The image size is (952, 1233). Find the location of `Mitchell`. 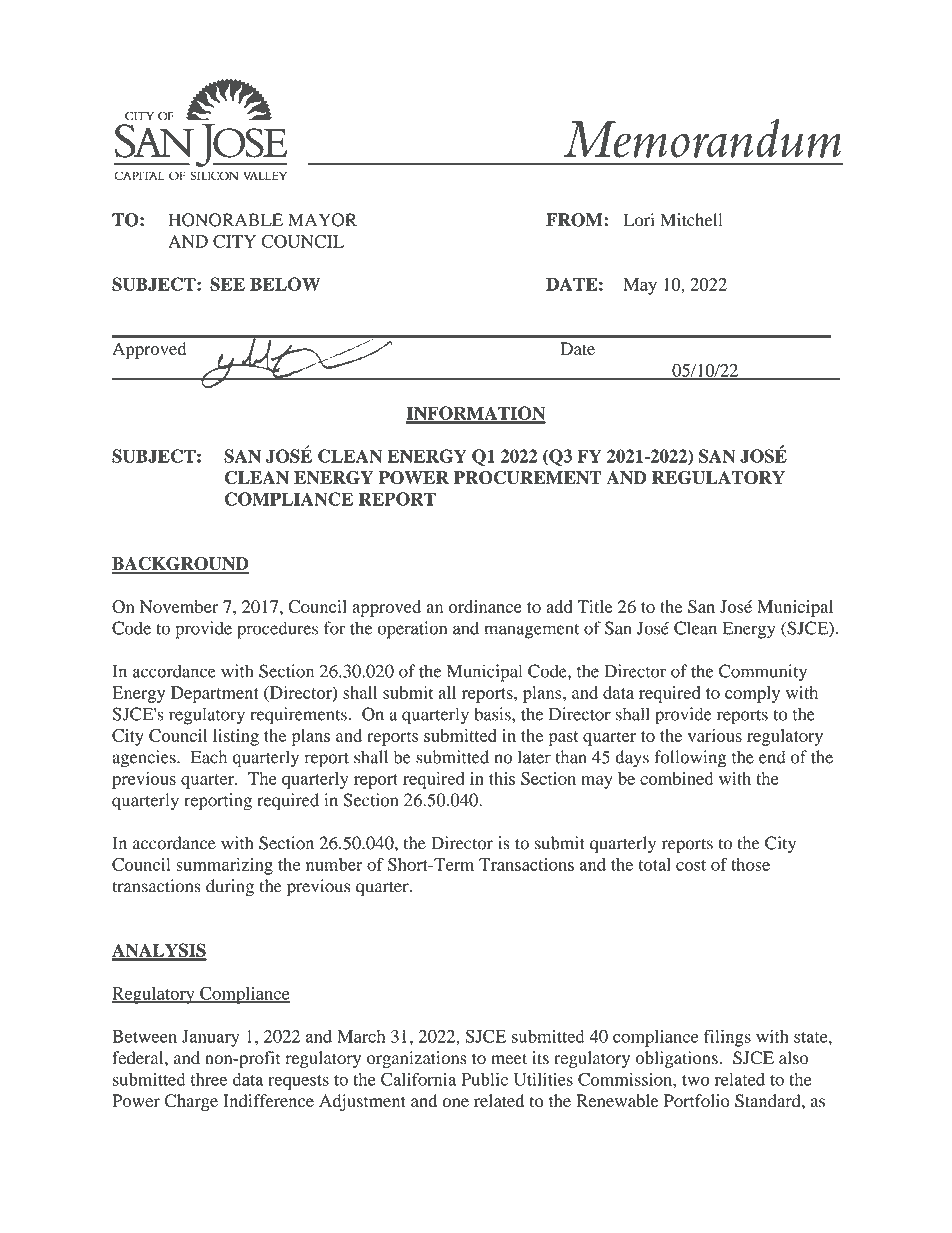

Mitchell is located at coordinates (691, 220).
